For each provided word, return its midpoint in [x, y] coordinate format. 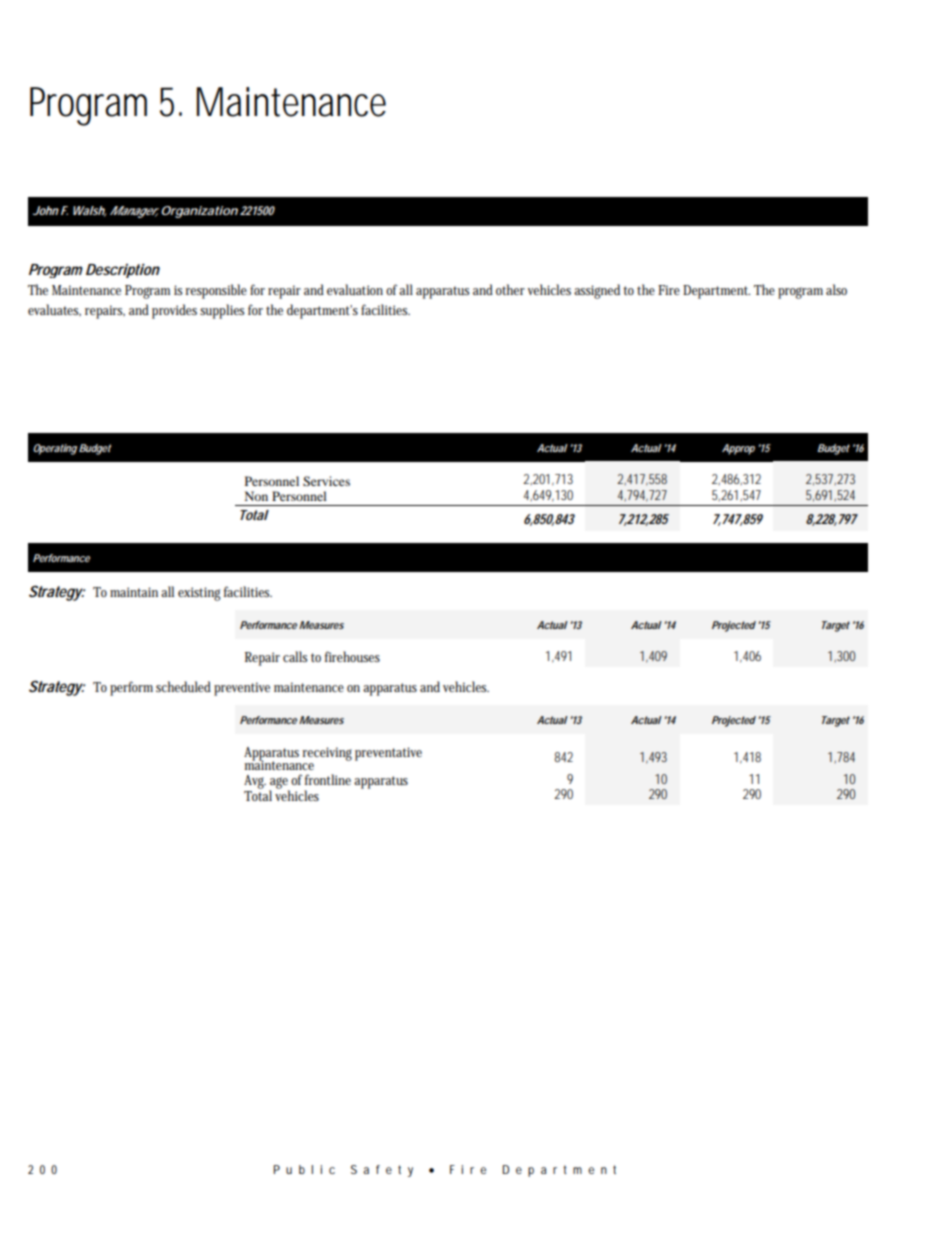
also [836, 289]
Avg [255, 782]
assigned [597, 291]
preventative [388, 754]
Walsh [89, 211]
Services [326, 481]
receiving [327, 755]
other [510, 289]
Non [256, 496]
